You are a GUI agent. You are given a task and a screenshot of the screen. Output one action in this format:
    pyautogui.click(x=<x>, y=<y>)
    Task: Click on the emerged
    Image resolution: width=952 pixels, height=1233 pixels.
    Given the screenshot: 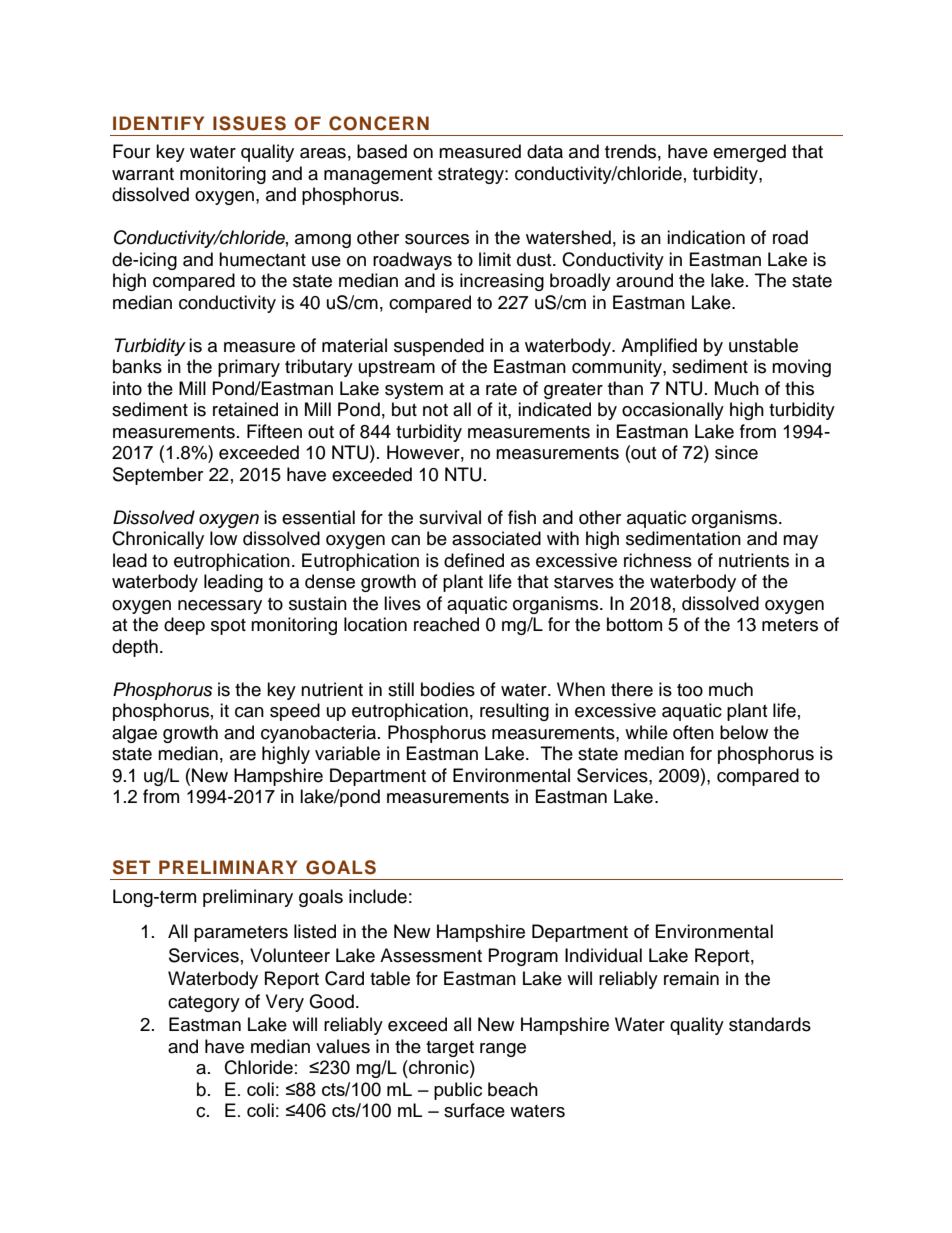 What is the action you would take?
    pyautogui.click(x=749, y=153)
